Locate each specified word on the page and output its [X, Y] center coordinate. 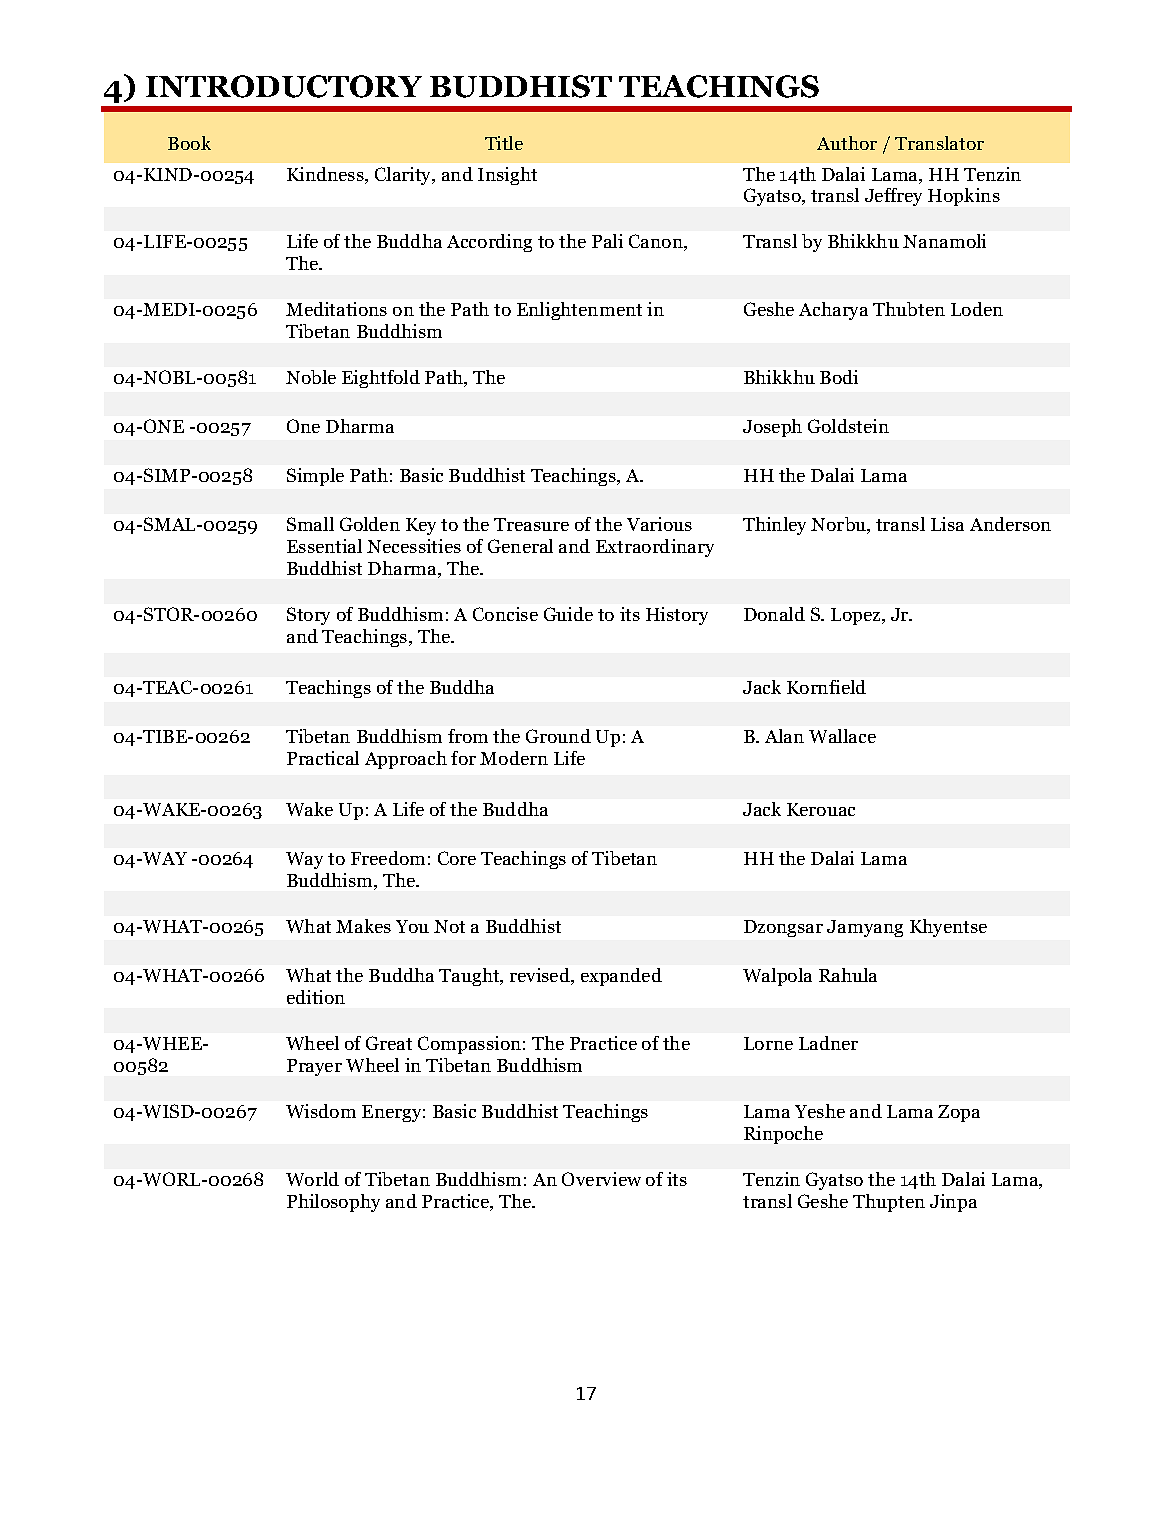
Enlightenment [579, 311]
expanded [621, 977]
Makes [363, 926]
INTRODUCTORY [284, 86]
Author [847, 143]
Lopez [857, 616]
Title [504, 143]
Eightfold [381, 379]
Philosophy [333, 1203]
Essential [324, 546]
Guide [568, 614]
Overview [601, 1179]
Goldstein [848, 426]
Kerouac [821, 809]
